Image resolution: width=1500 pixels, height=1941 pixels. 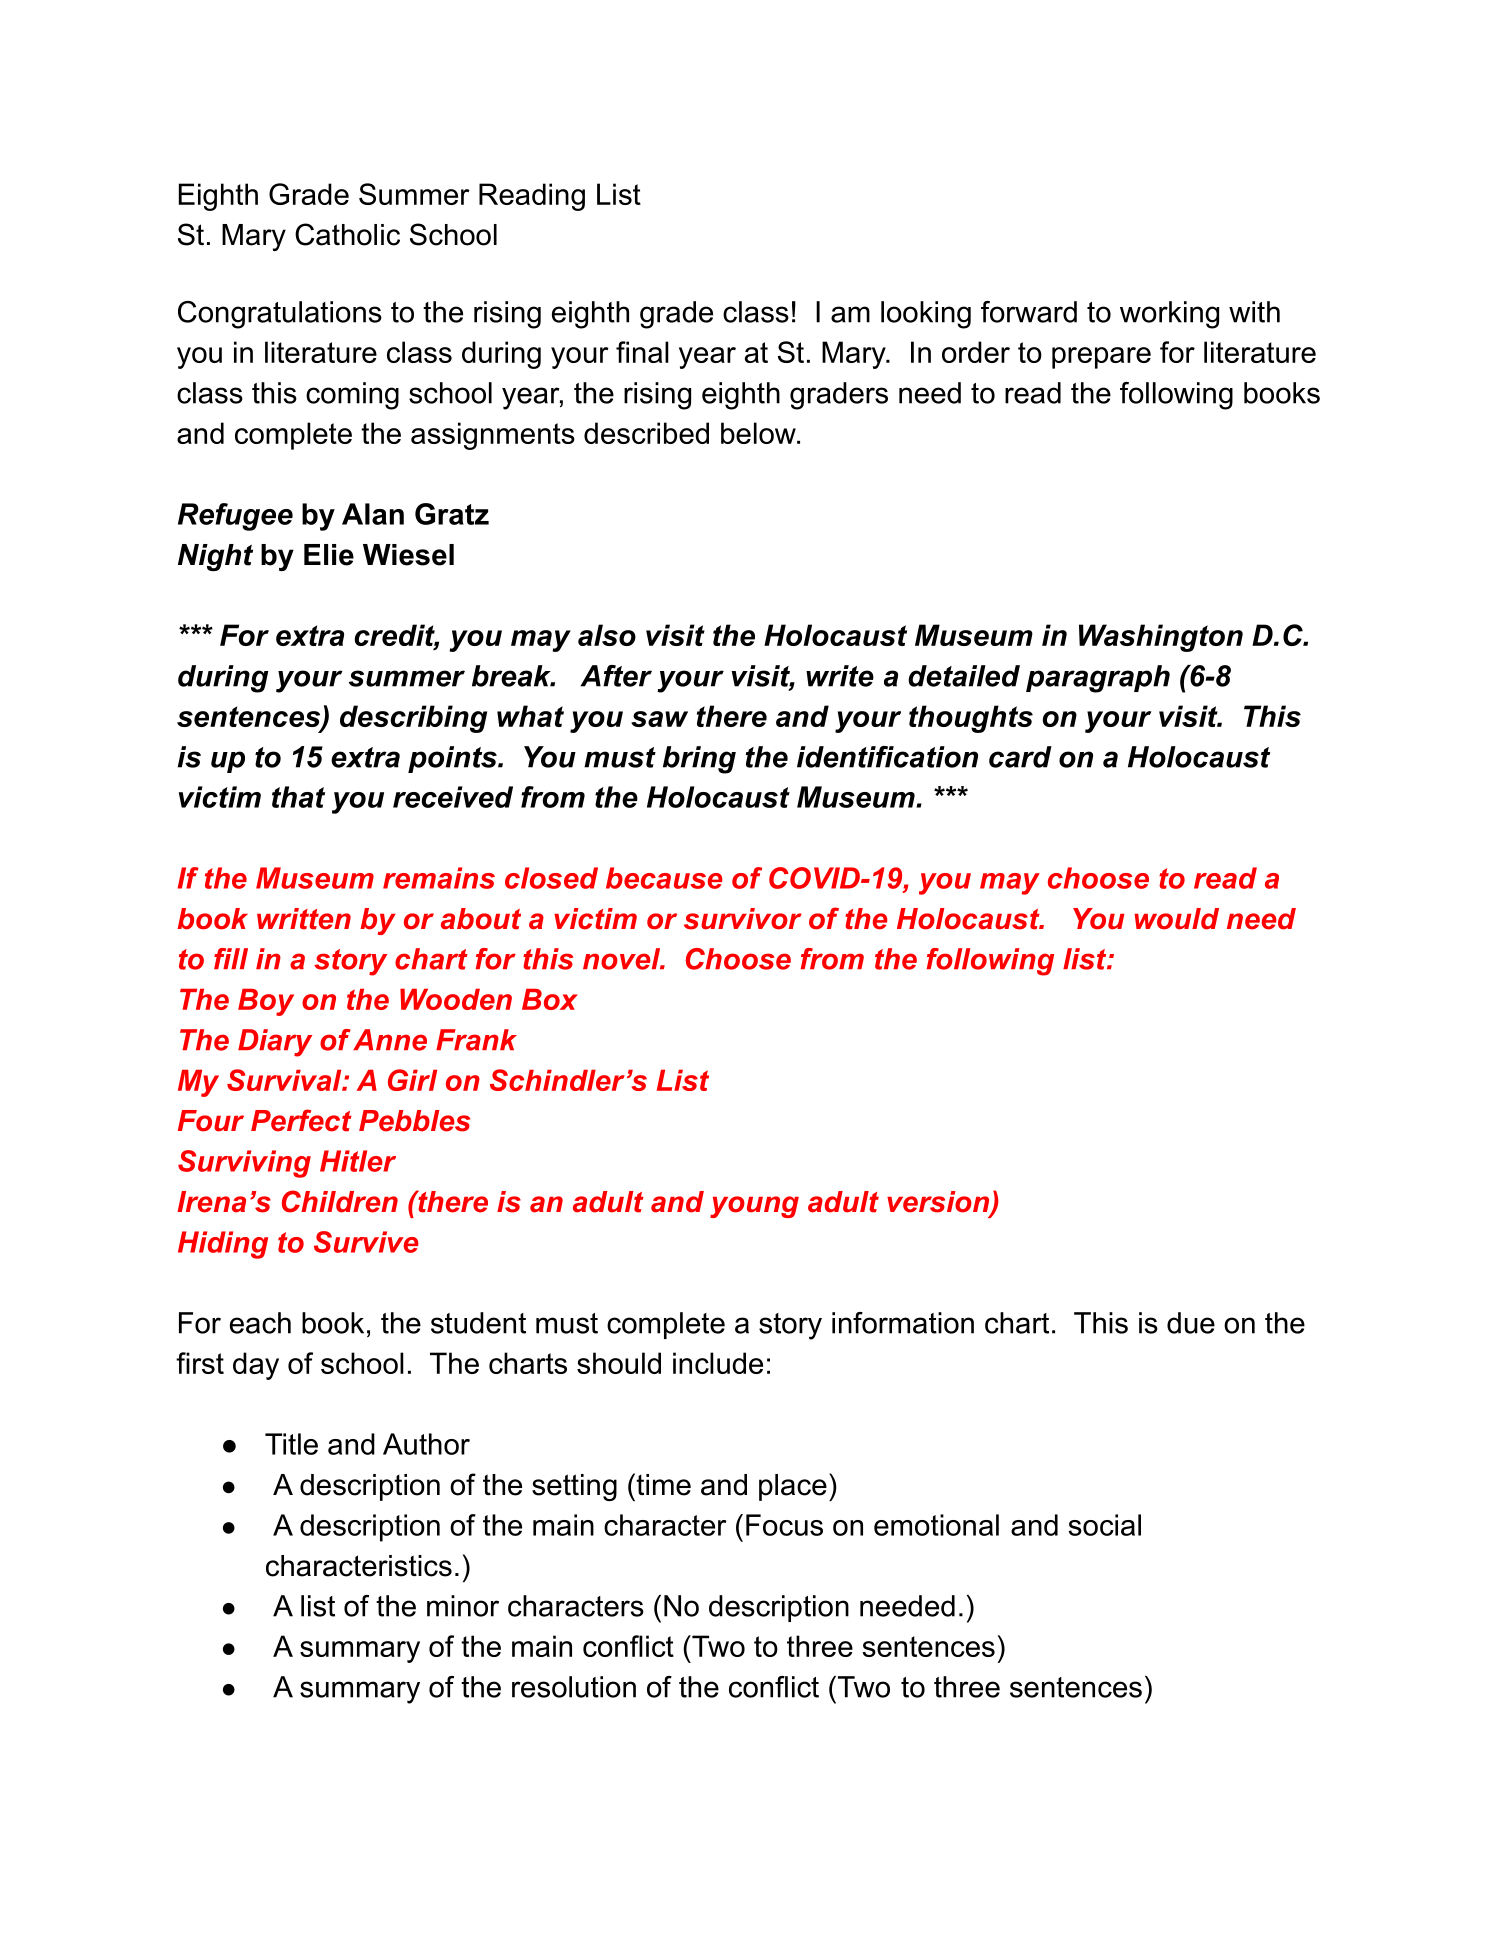 What do you see at coordinates (347, 234) in the screenshot?
I see `Catholic` at bounding box center [347, 234].
